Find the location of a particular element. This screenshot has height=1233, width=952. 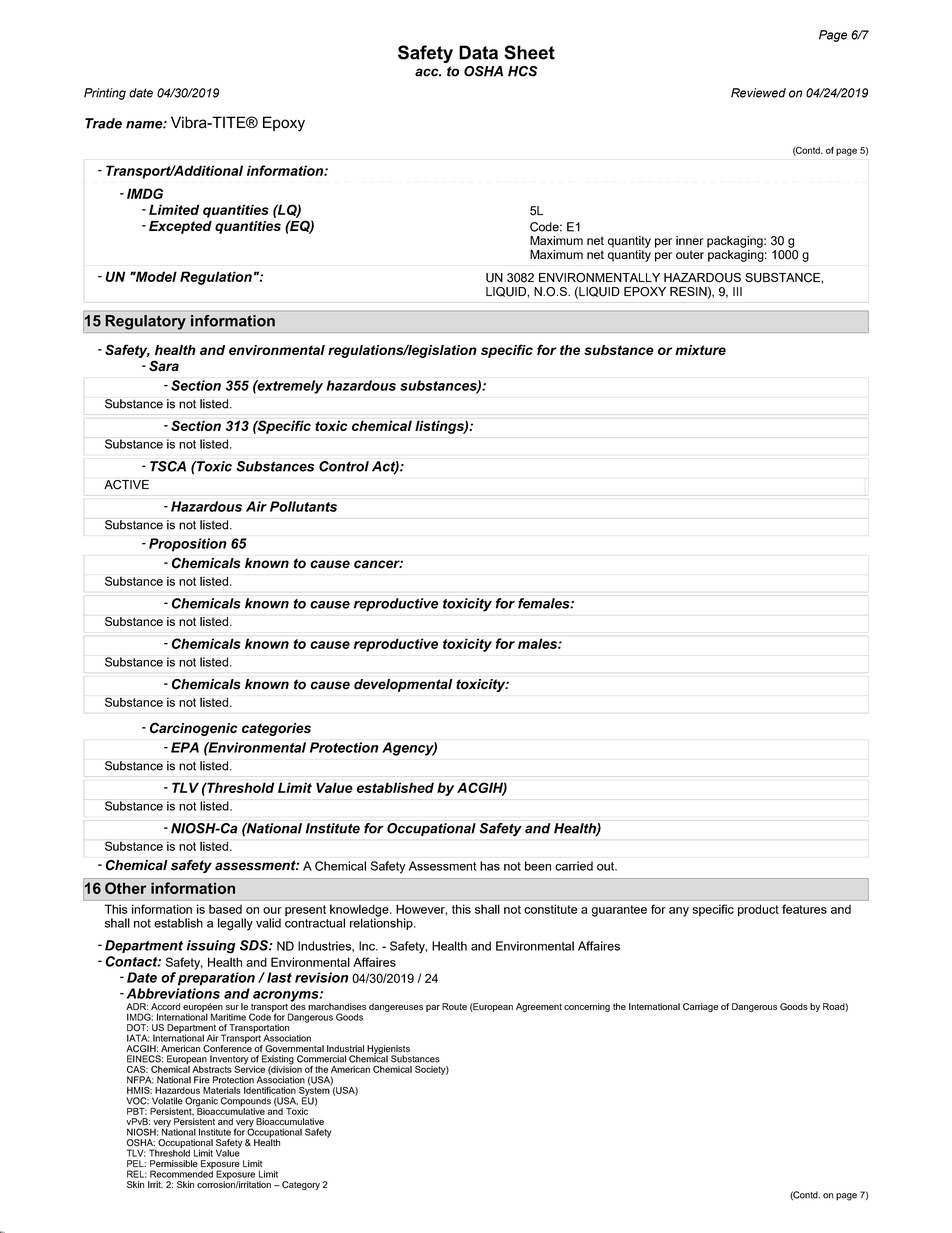

TSCA is located at coordinates (168, 466).
